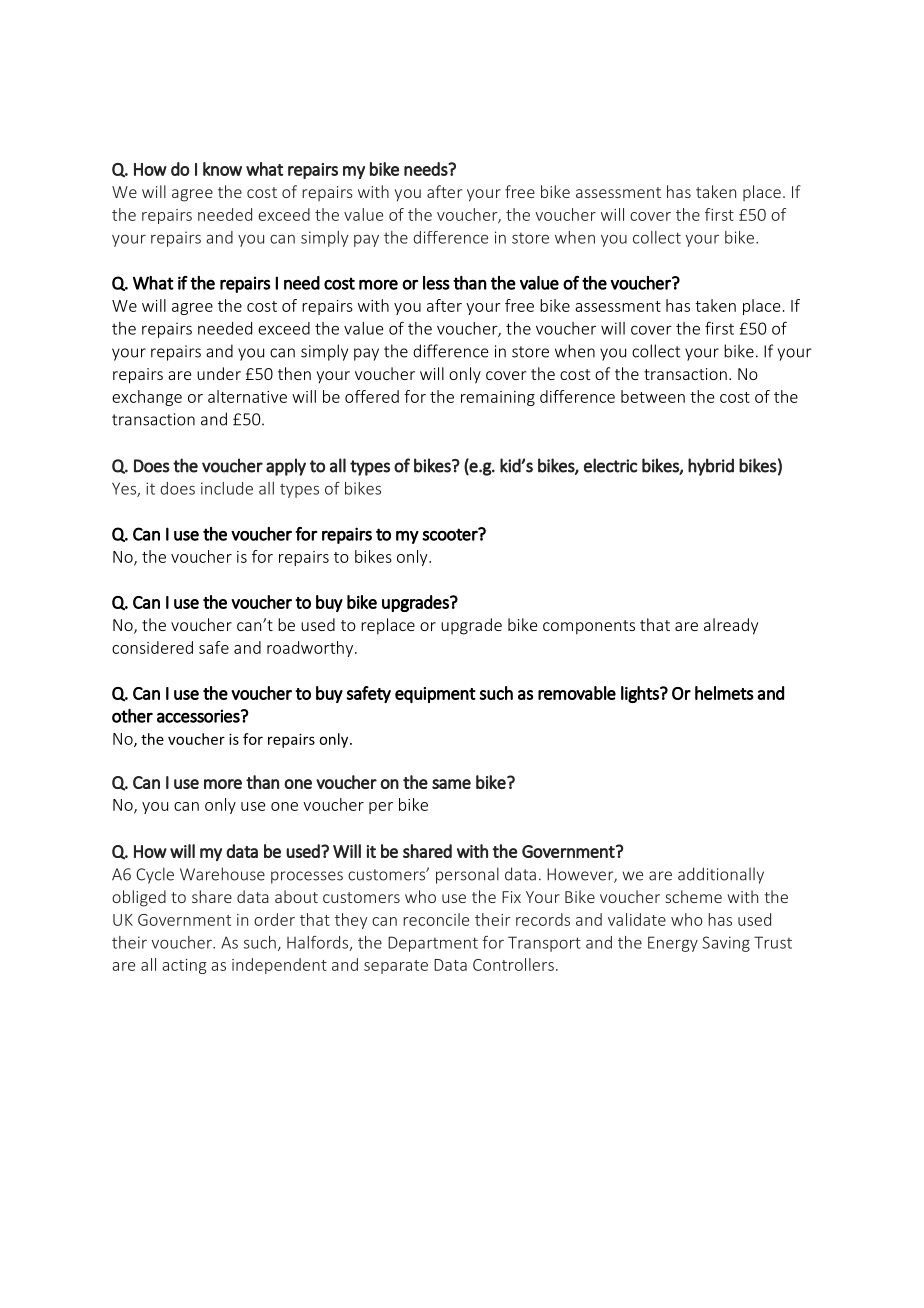 This screenshot has width=924, height=1308. What do you see at coordinates (132, 716) in the screenshot?
I see `other` at bounding box center [132, 716].
